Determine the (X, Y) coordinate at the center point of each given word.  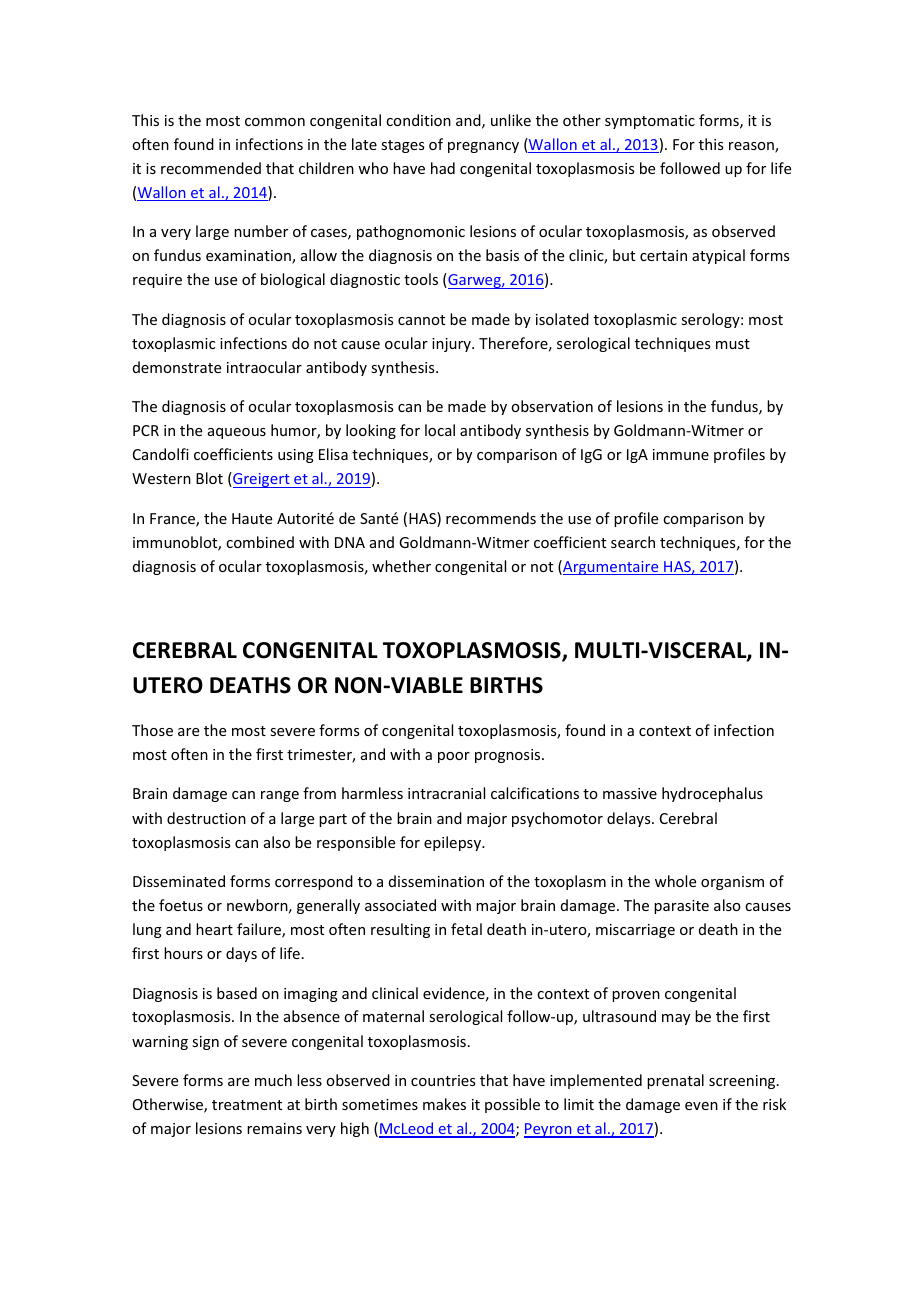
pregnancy (483, 147)
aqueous (237, 433)
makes (444, 1104)
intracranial (446, 793)
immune (681, 454)
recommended (211, 168)
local (440, 430)
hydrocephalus (712, 794)
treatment (247, 1105)
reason (752, 147)
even (701, 1106)
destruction (206, 818)
